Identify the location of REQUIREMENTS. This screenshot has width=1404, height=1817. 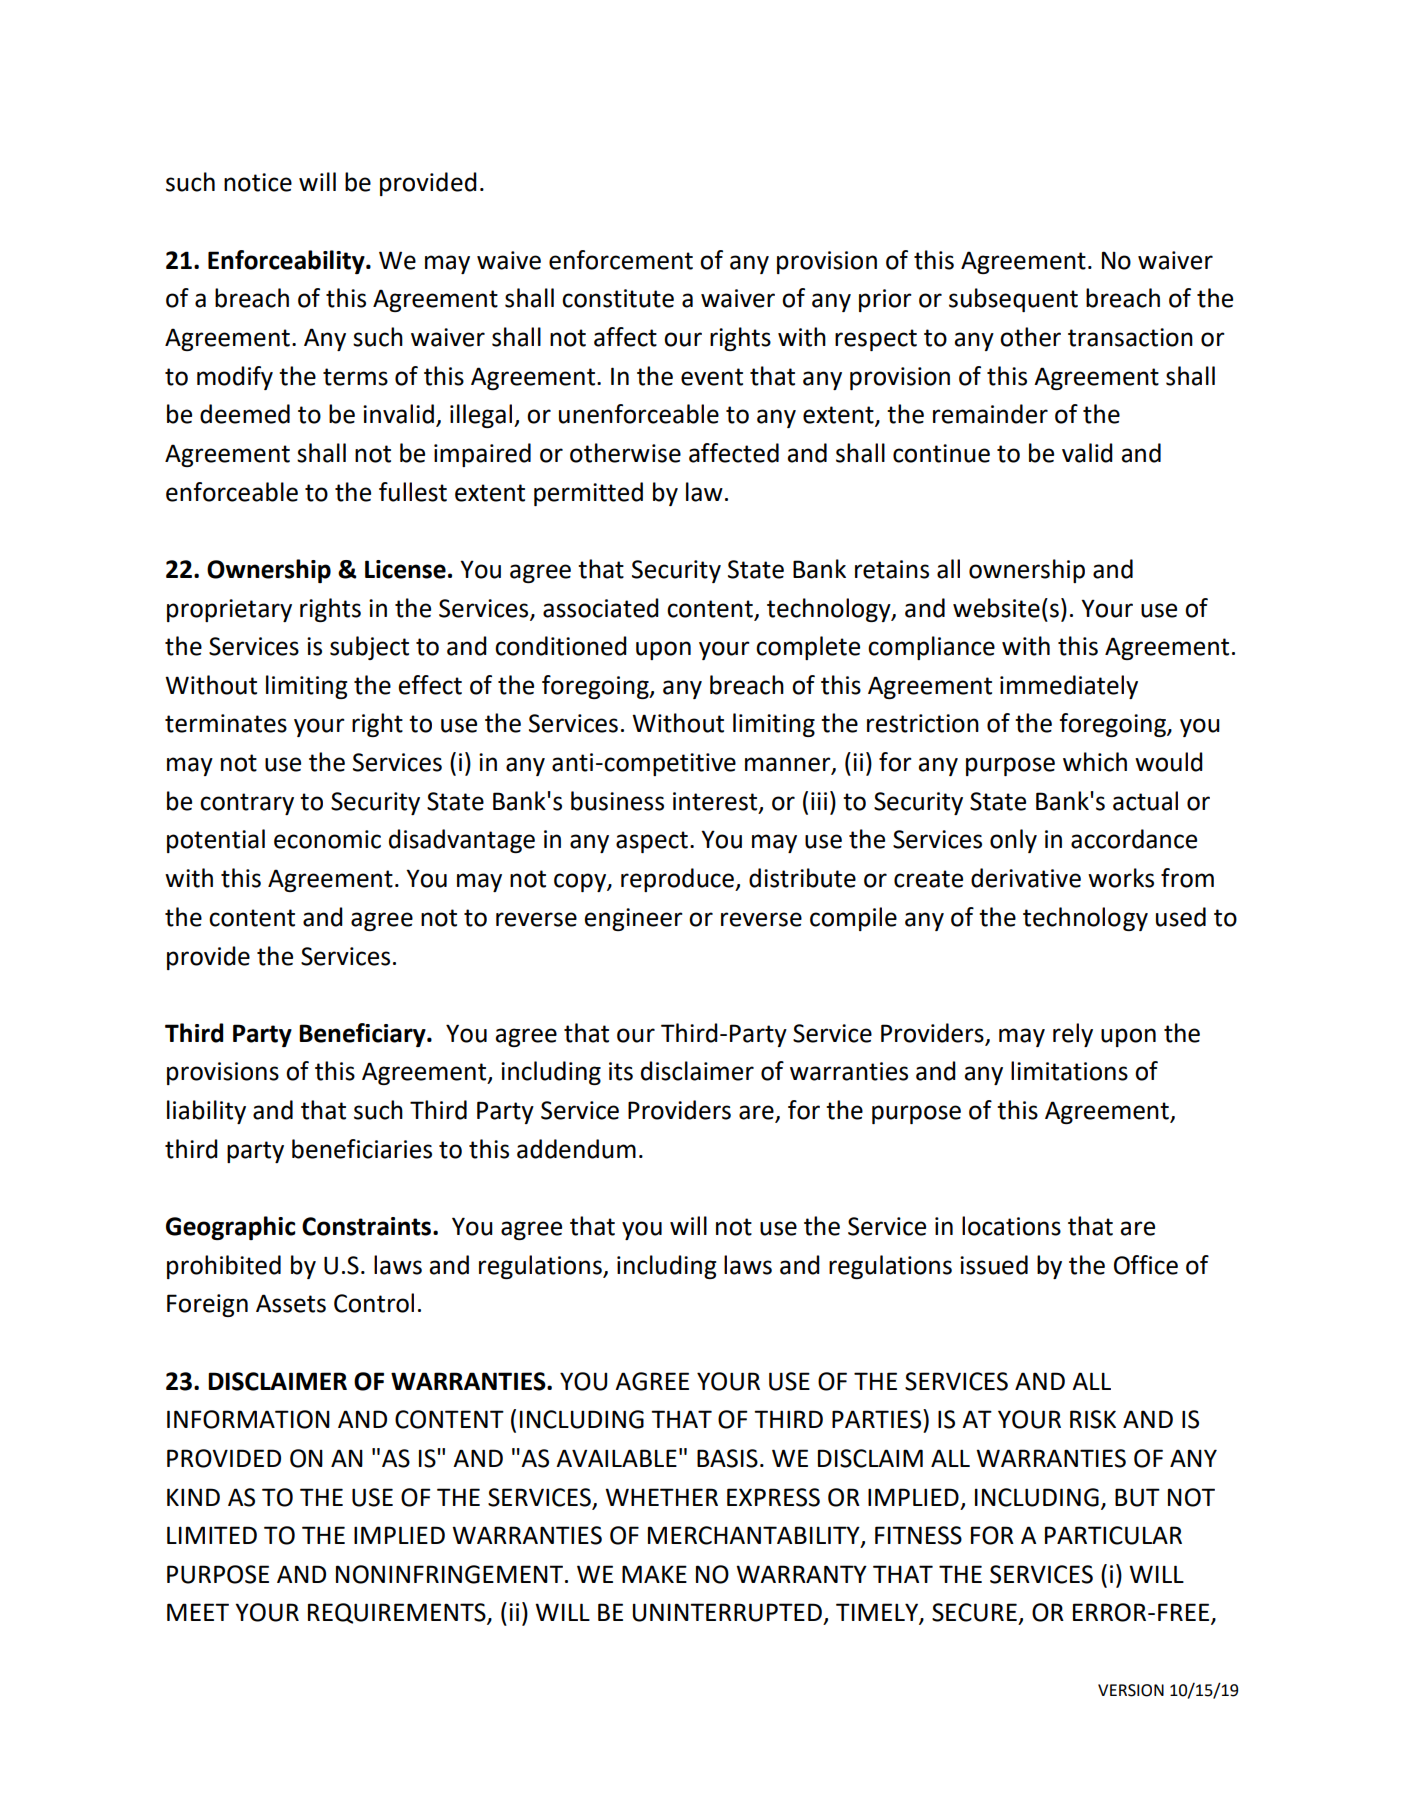
(398, 1614).
